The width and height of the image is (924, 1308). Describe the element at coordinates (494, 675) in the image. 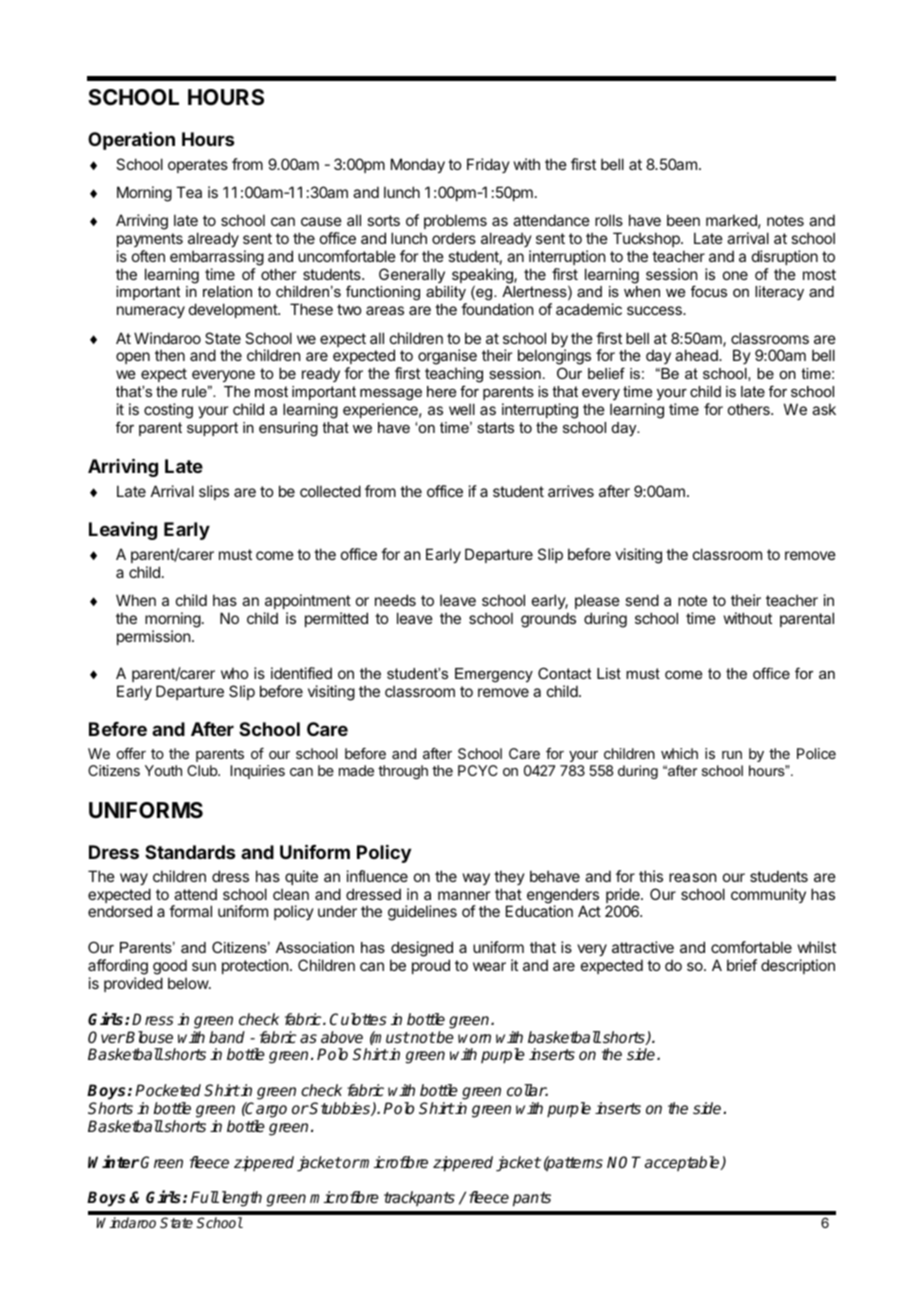

I see `Emergency` at that location.
